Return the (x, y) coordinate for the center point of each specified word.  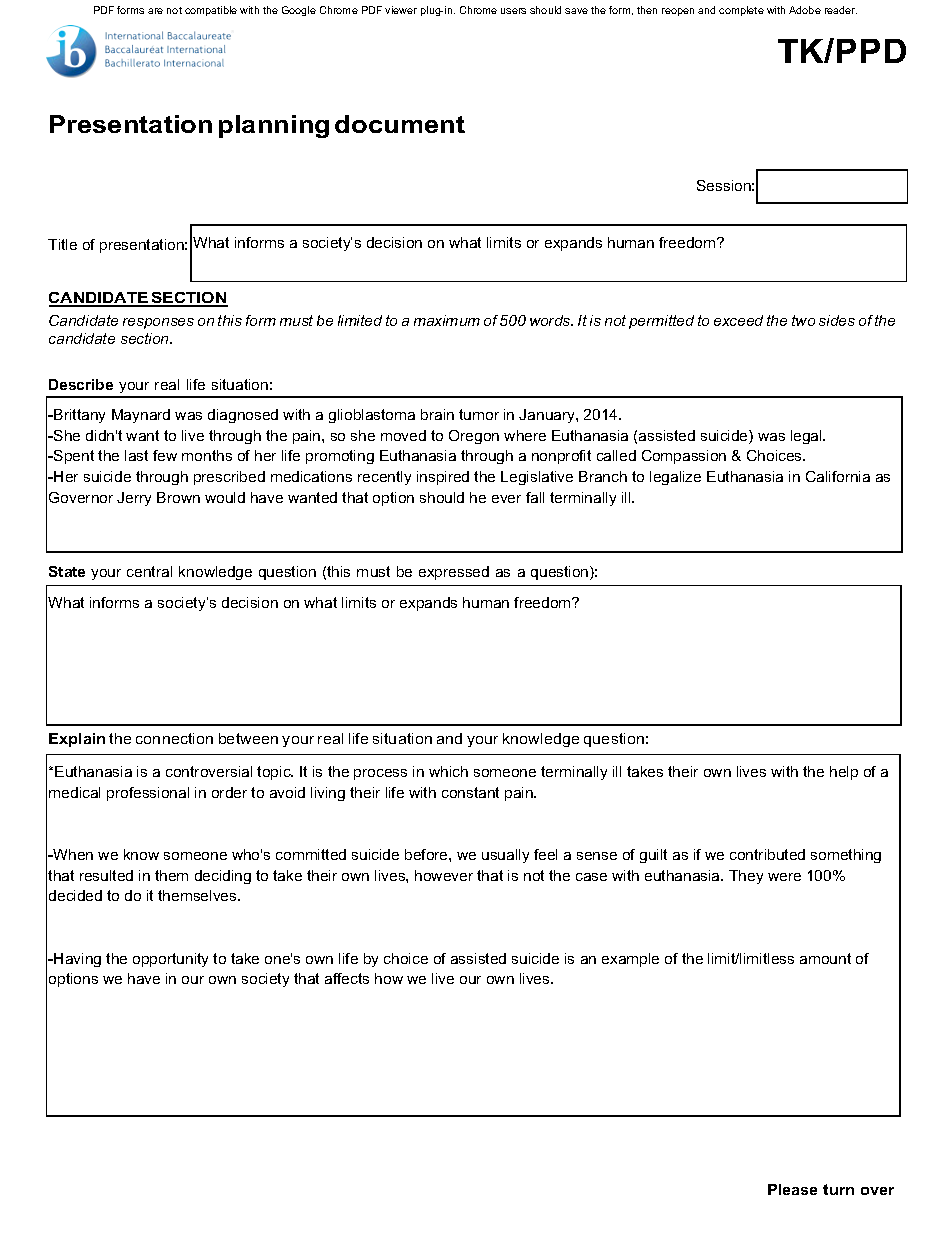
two (803, 320)
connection (174, 738)
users (513, 11)
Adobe (805, 10)
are (155, 11)
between (248, 738)
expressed (454, 573)
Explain (77, 740)
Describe (81, 384)
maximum (447, 320)
